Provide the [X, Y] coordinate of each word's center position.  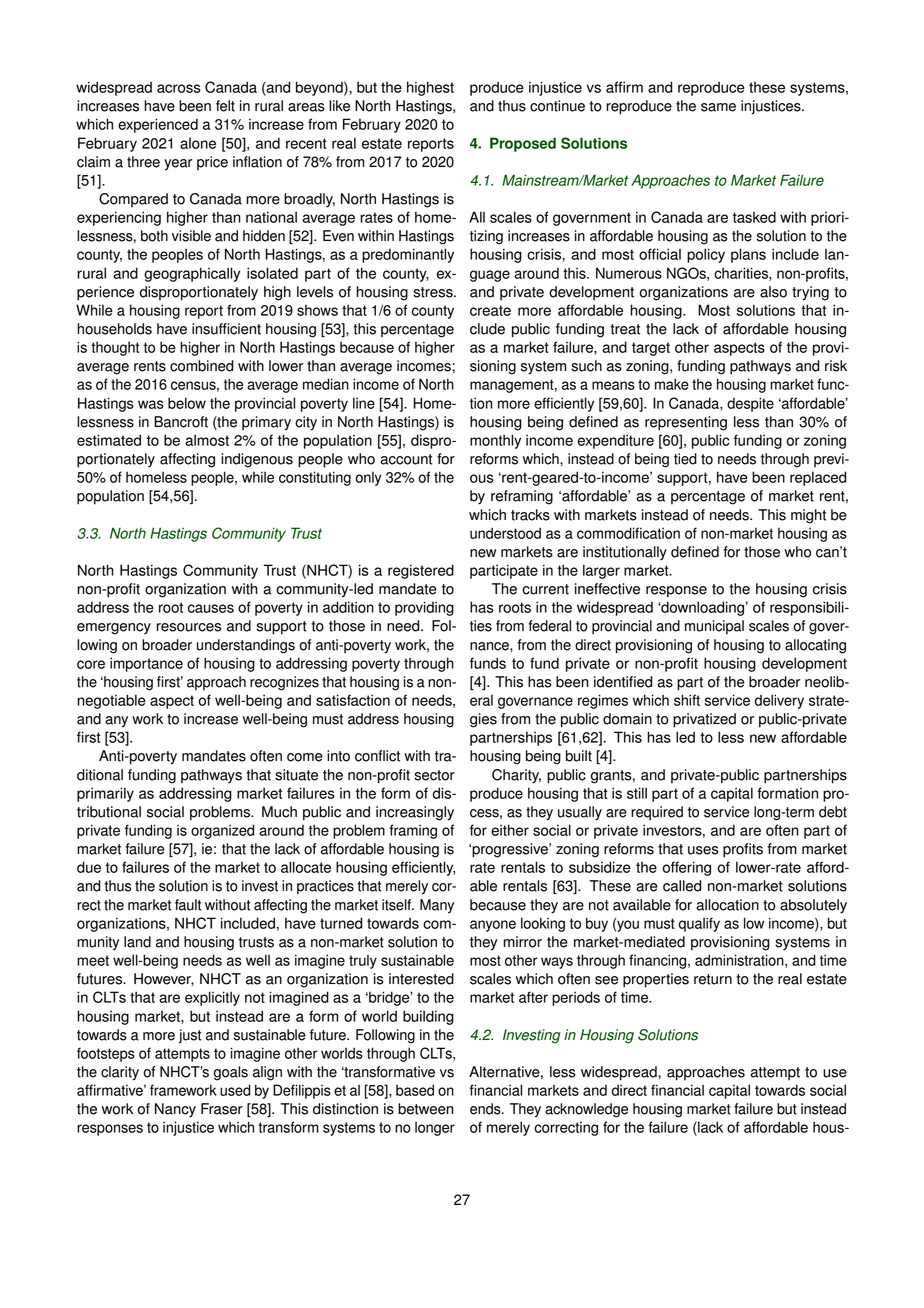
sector [434, 775]
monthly [495, 441]
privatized [704, 720]
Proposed [523, 144]
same [718, 107]
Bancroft [181, 422]
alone [198, 143]
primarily [105, 794]
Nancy [175, 1110]
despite [750, 404]
